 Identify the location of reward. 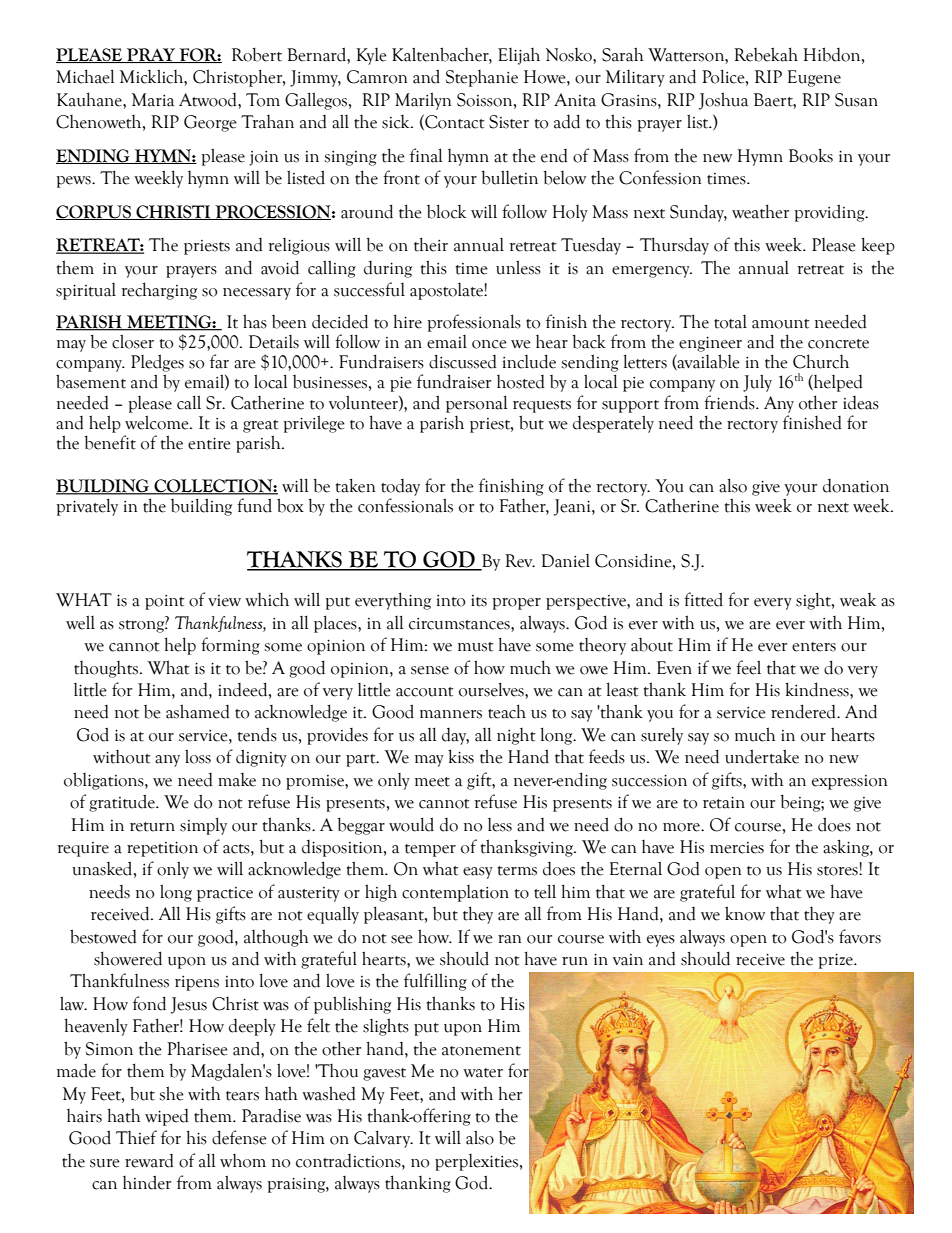
(149, 1161).
